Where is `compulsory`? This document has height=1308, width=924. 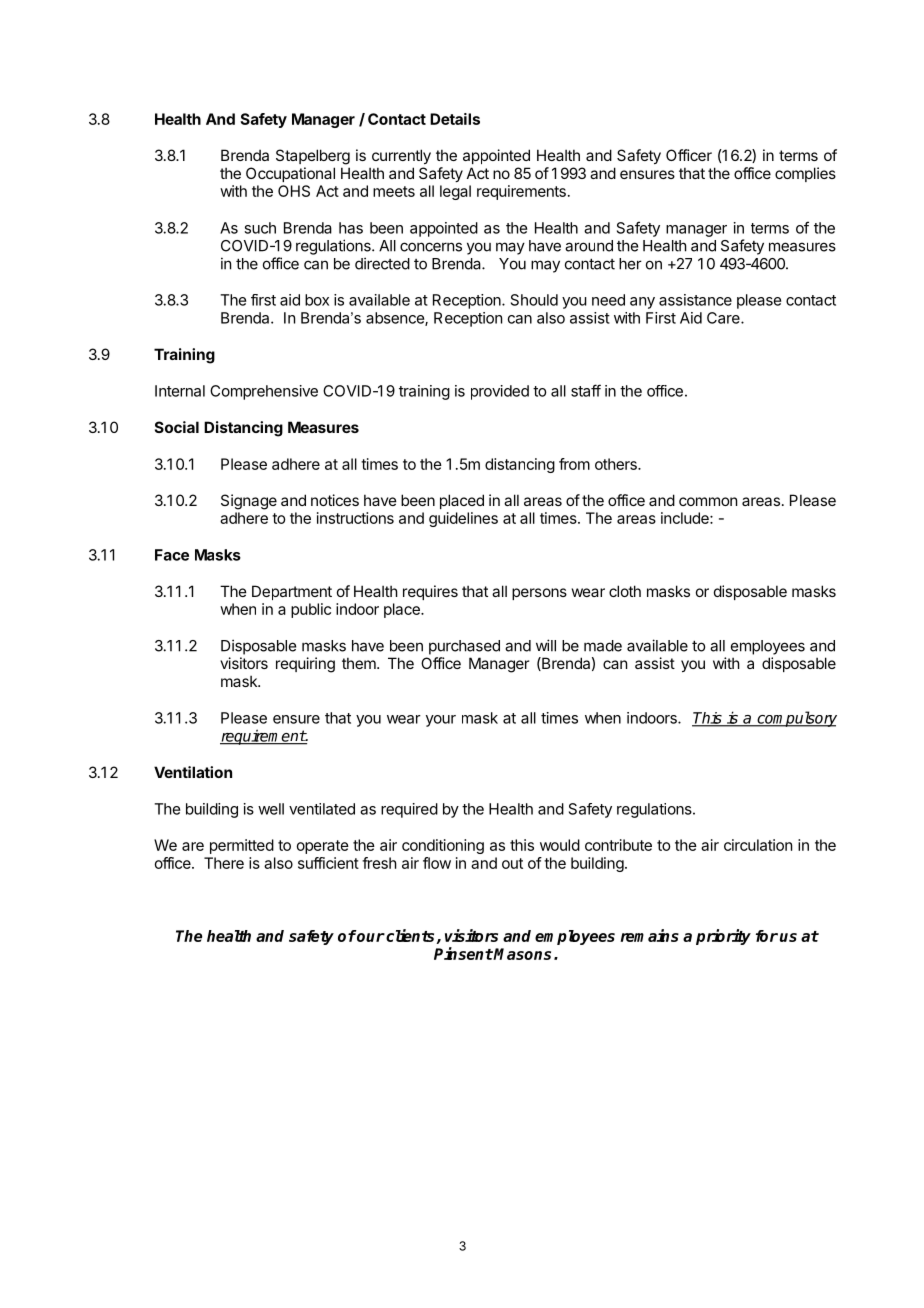 compulsory is located at coordinates (796, 719).
